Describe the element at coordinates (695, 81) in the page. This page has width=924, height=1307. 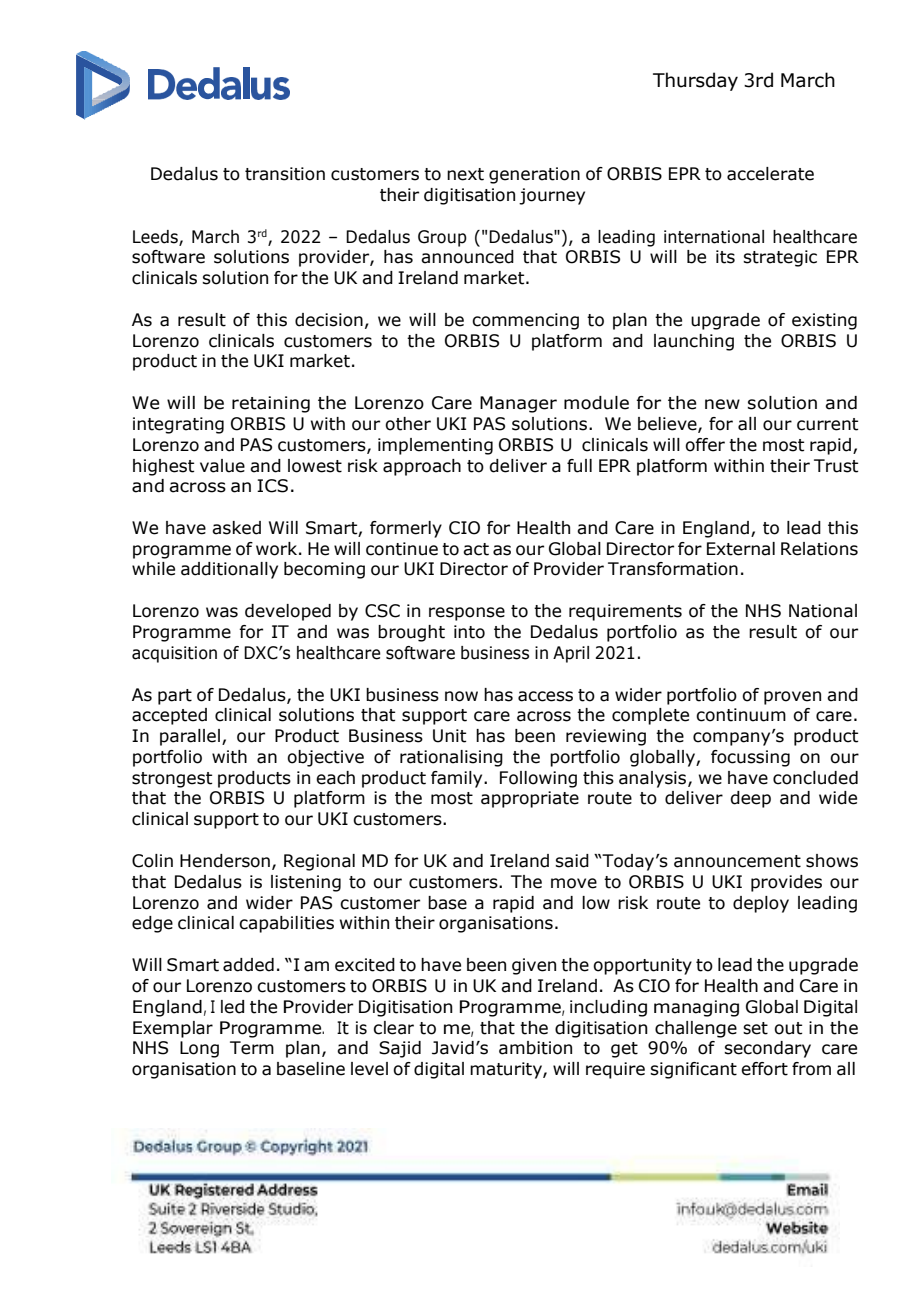
I see `Thursday` at that location.
